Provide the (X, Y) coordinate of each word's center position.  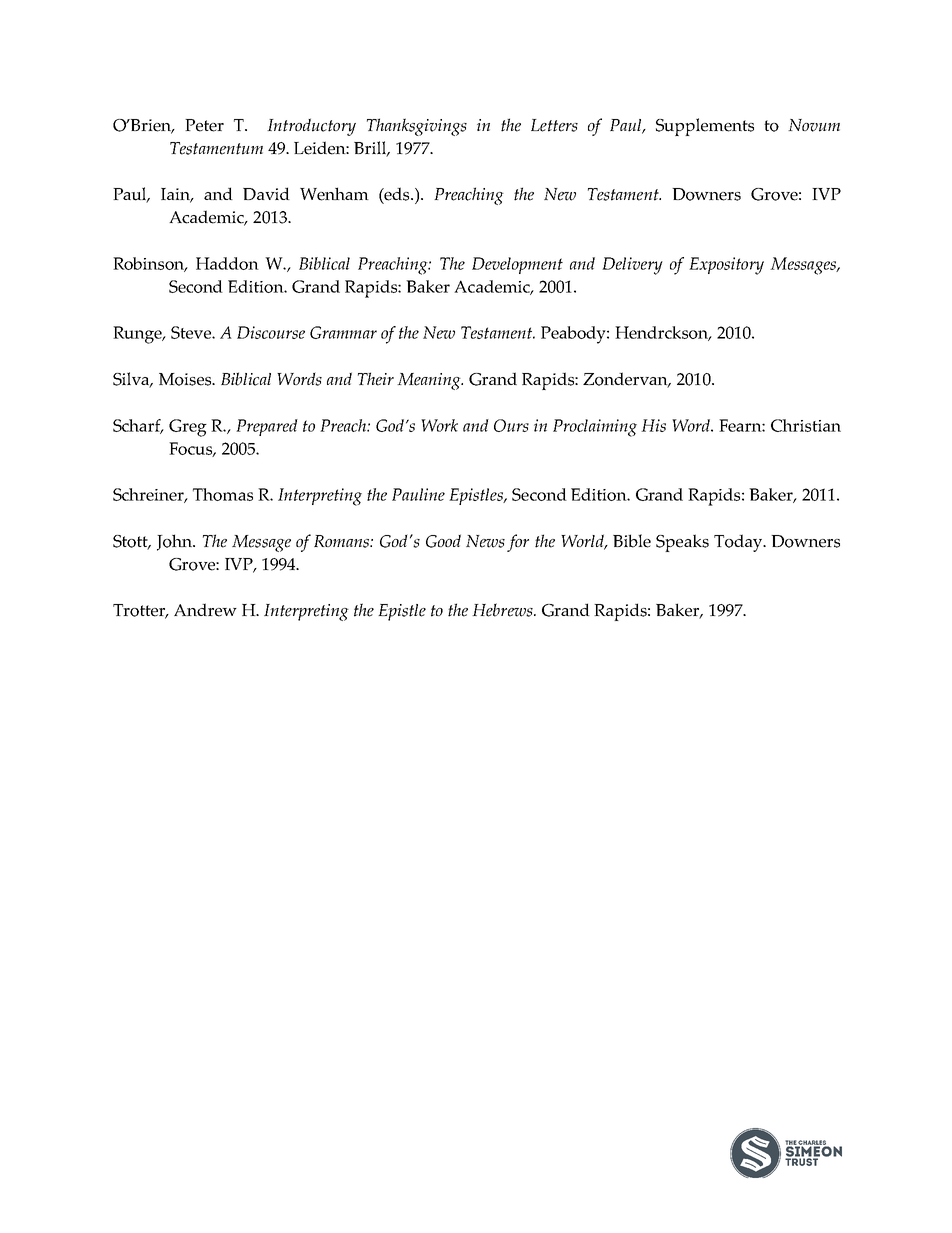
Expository (726, 266)
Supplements (705, 127)
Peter (204, 125)
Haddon (227, 263)
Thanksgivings (417, 127)
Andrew (205, 610)
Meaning (430, 381)
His (653, 425)
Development (517, 265)
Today (739, 543)
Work (439, 425)
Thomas (223, 494)
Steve (192, 332)
